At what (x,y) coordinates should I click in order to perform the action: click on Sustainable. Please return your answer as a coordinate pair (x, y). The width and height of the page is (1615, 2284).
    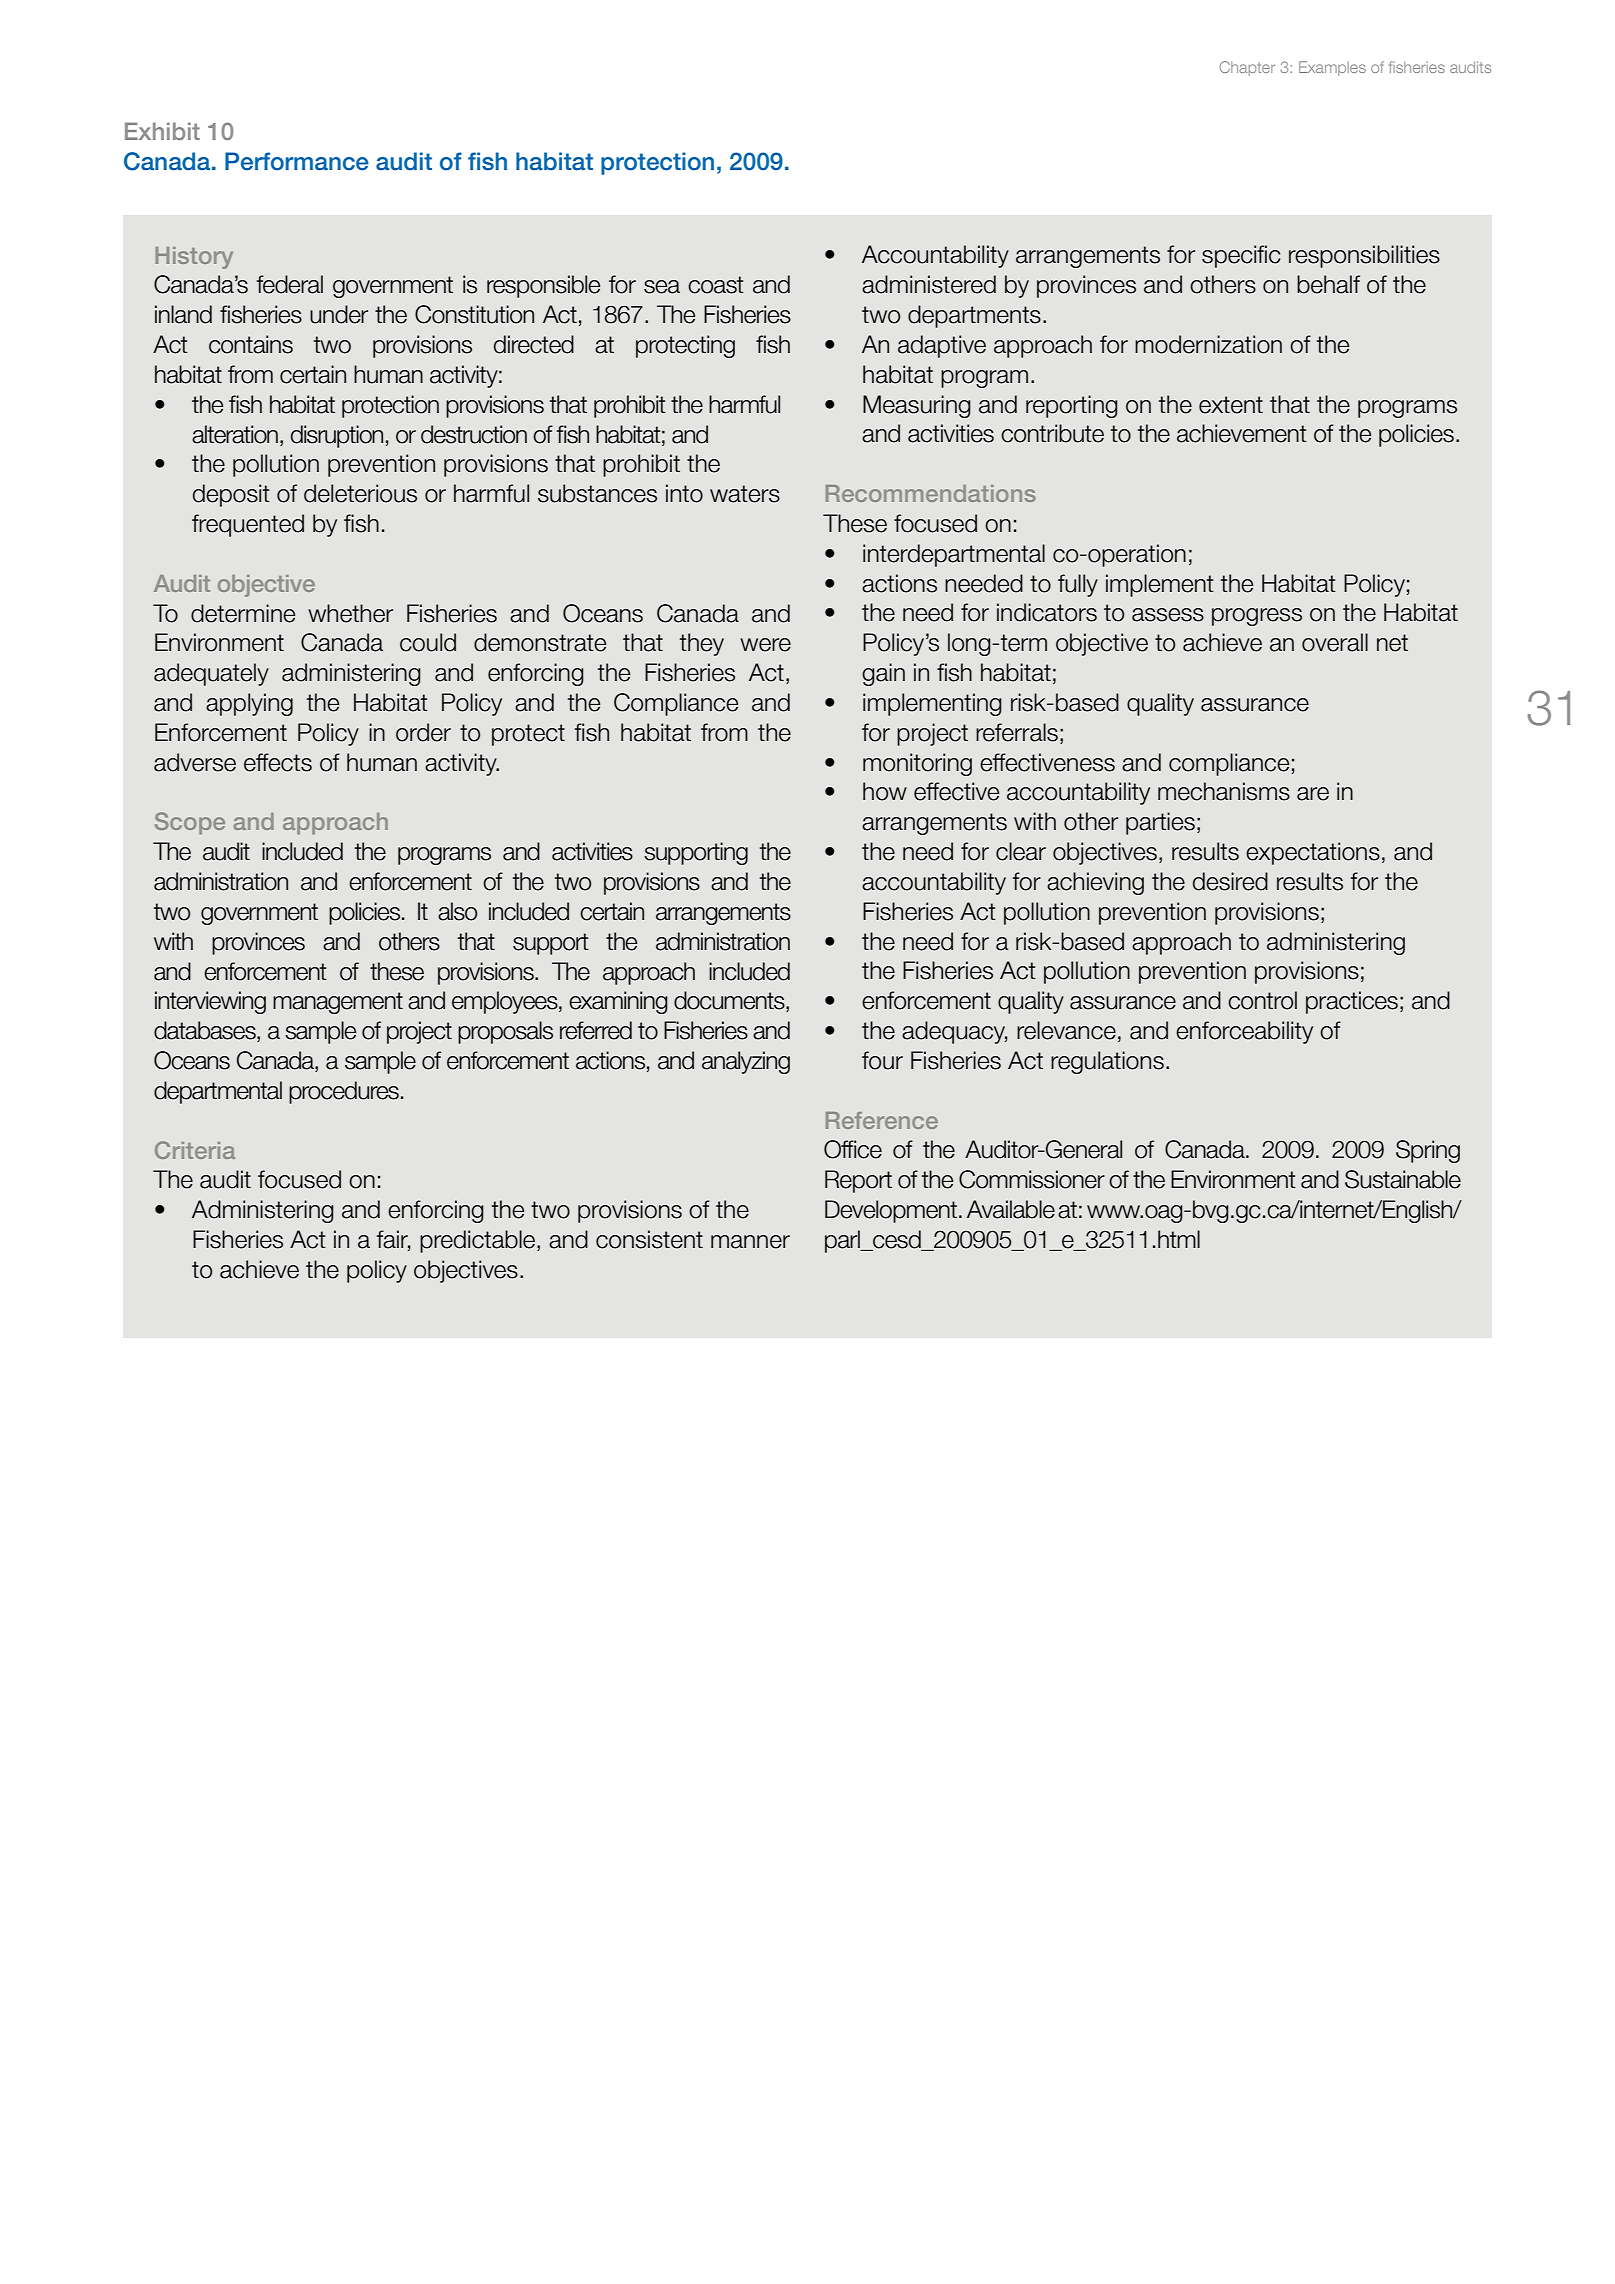
    Looking at the image, I should click on (1403, 1179).
